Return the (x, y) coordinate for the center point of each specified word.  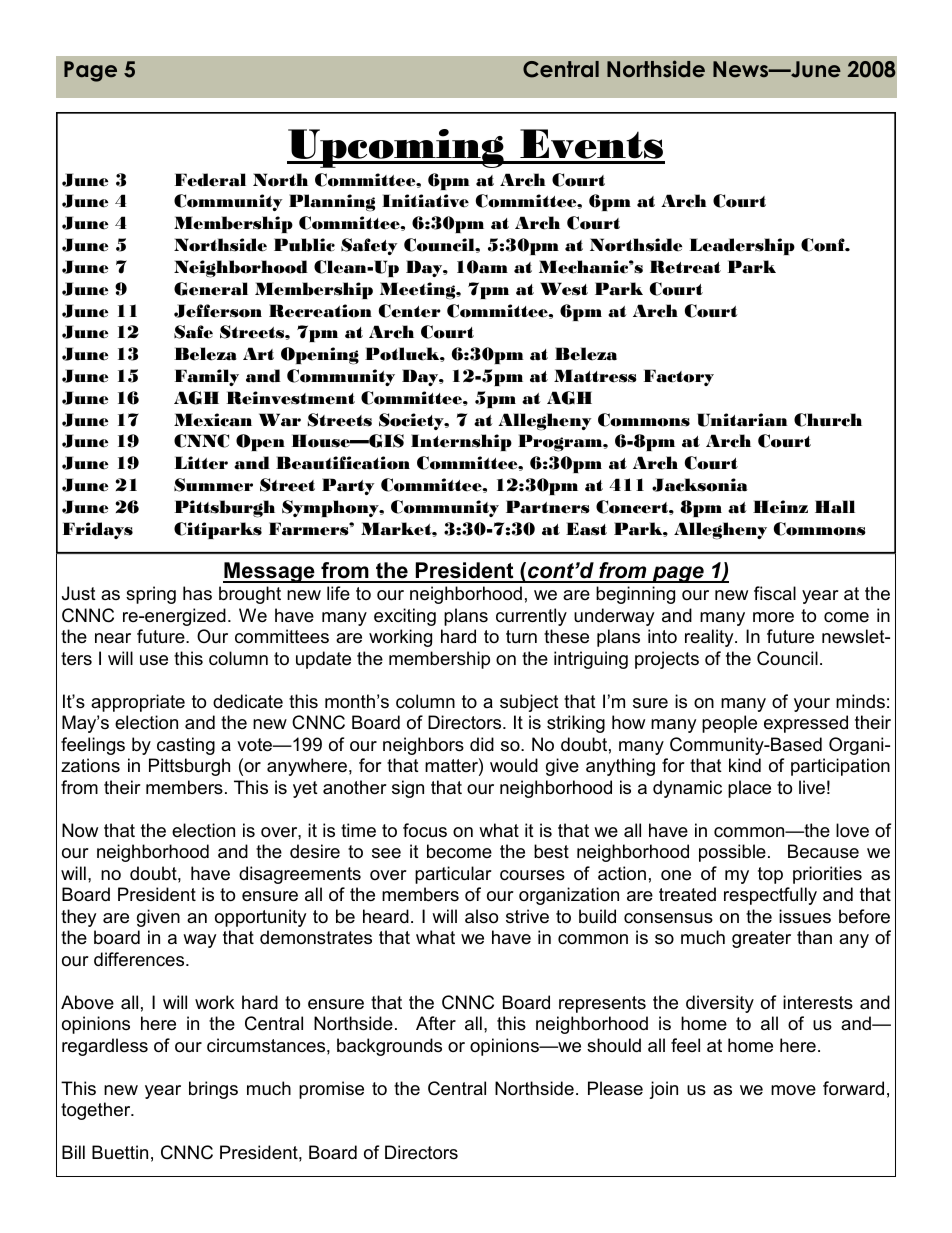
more (773, 617)
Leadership (742, 246)
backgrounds (389, 1047)
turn (521, 637)
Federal (210, 180)
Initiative (425, 201)
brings (213, 1090)
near (113, 638)
